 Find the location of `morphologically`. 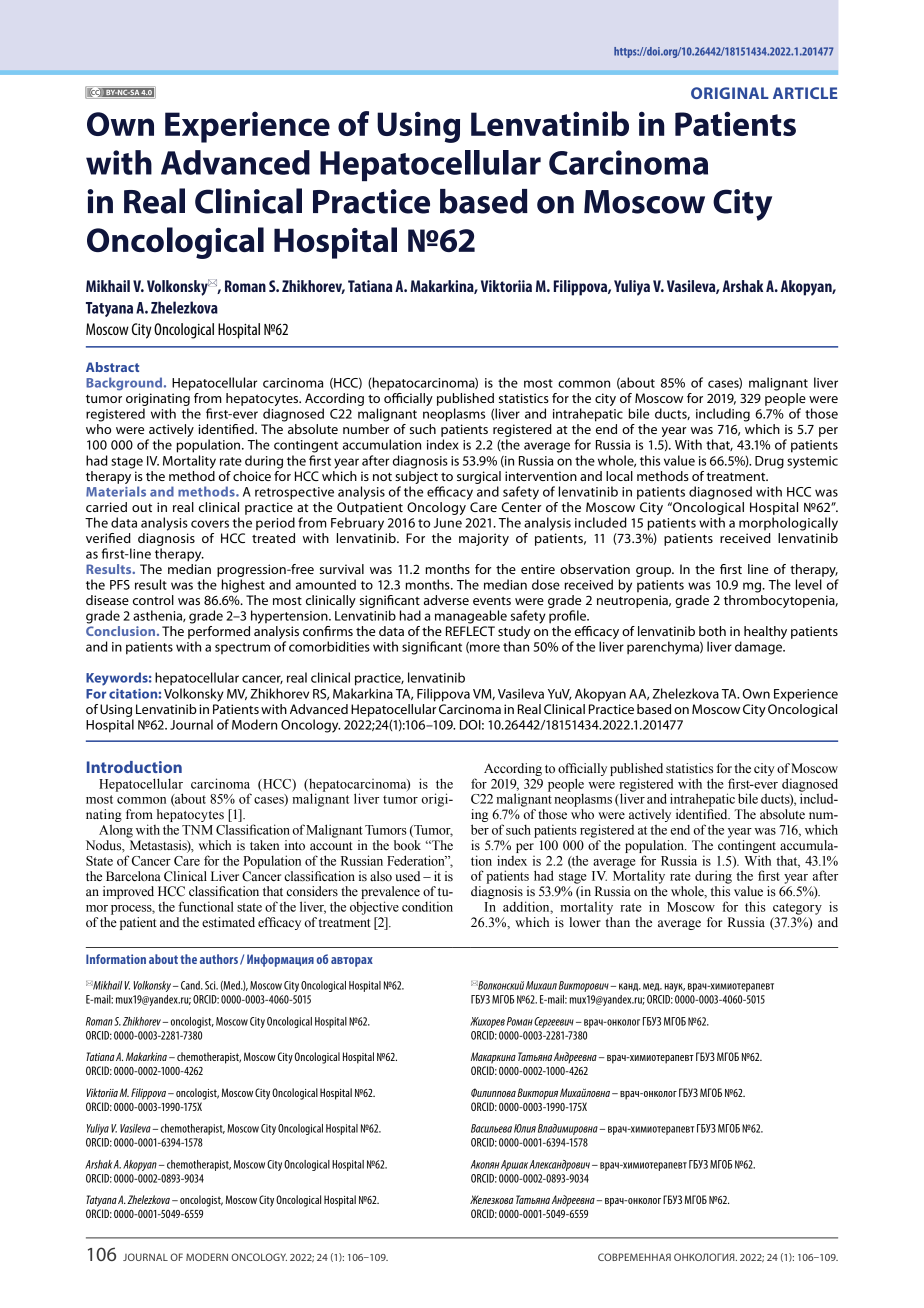

morphologically is located at coordinates (788, 524).
